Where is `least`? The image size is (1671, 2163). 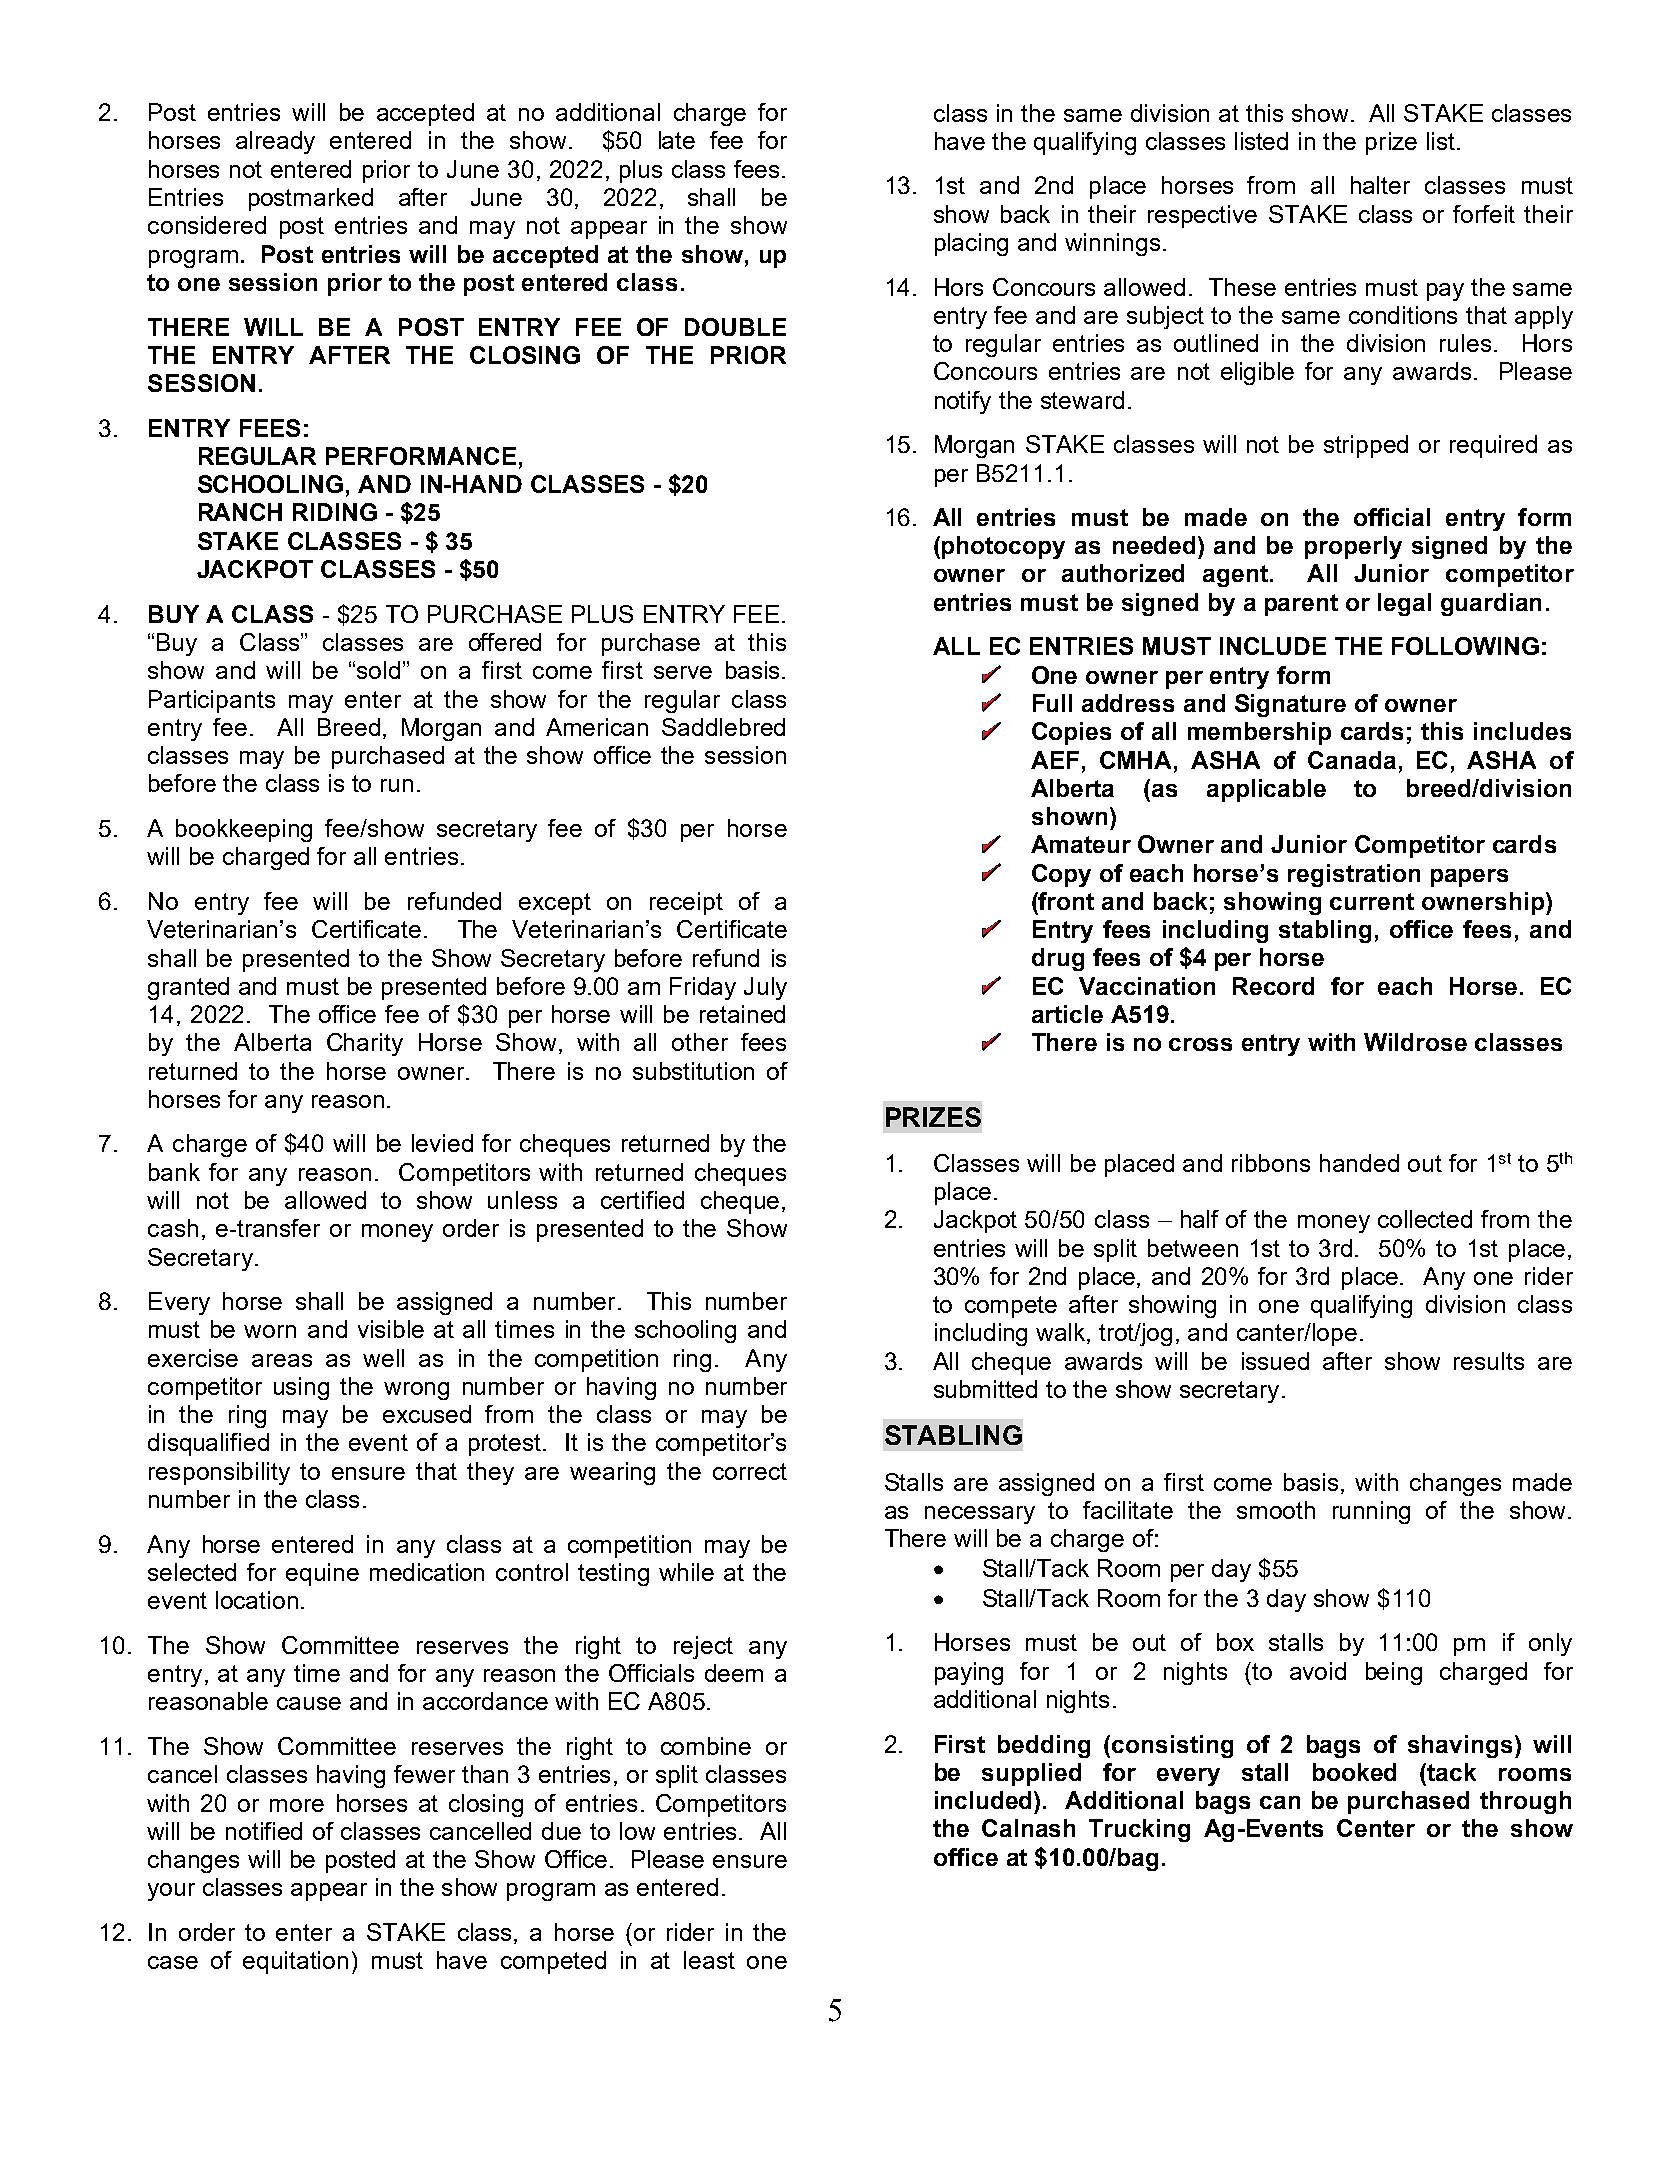 least is located at coordinates (709, 1960).
